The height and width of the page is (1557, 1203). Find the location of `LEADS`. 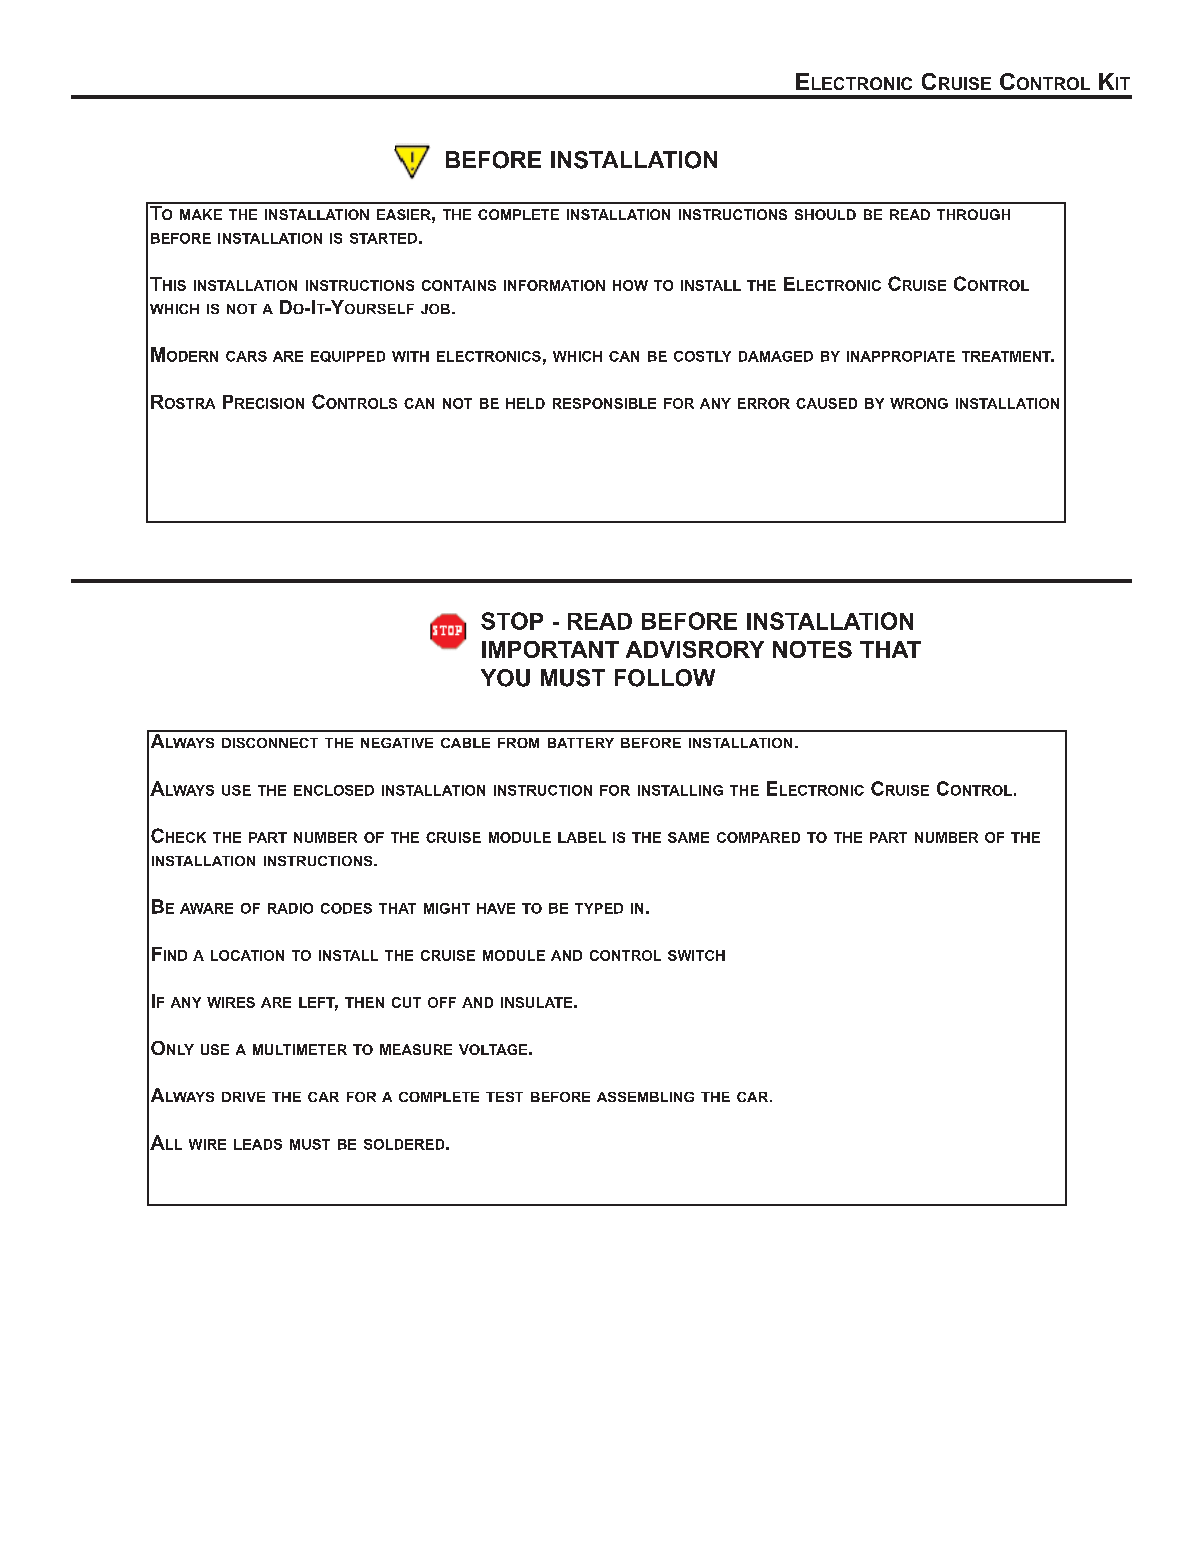

LEADS is located at coordinates (258, 1144).
